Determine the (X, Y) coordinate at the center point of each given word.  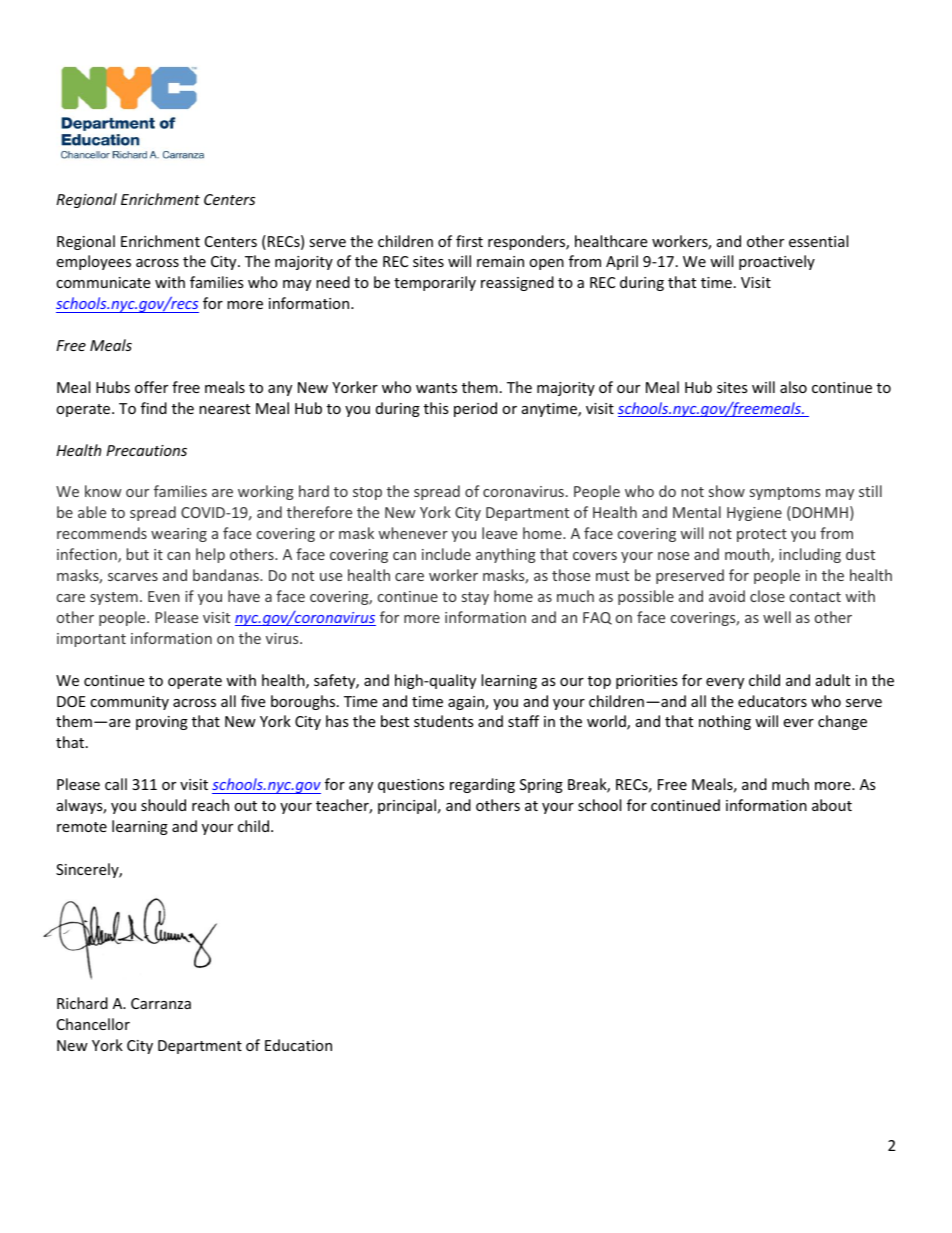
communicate (103, 282)
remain (500, 261)
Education (298, 1045)
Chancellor (93, 1024)
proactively (777, 262)
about (832, 805)
